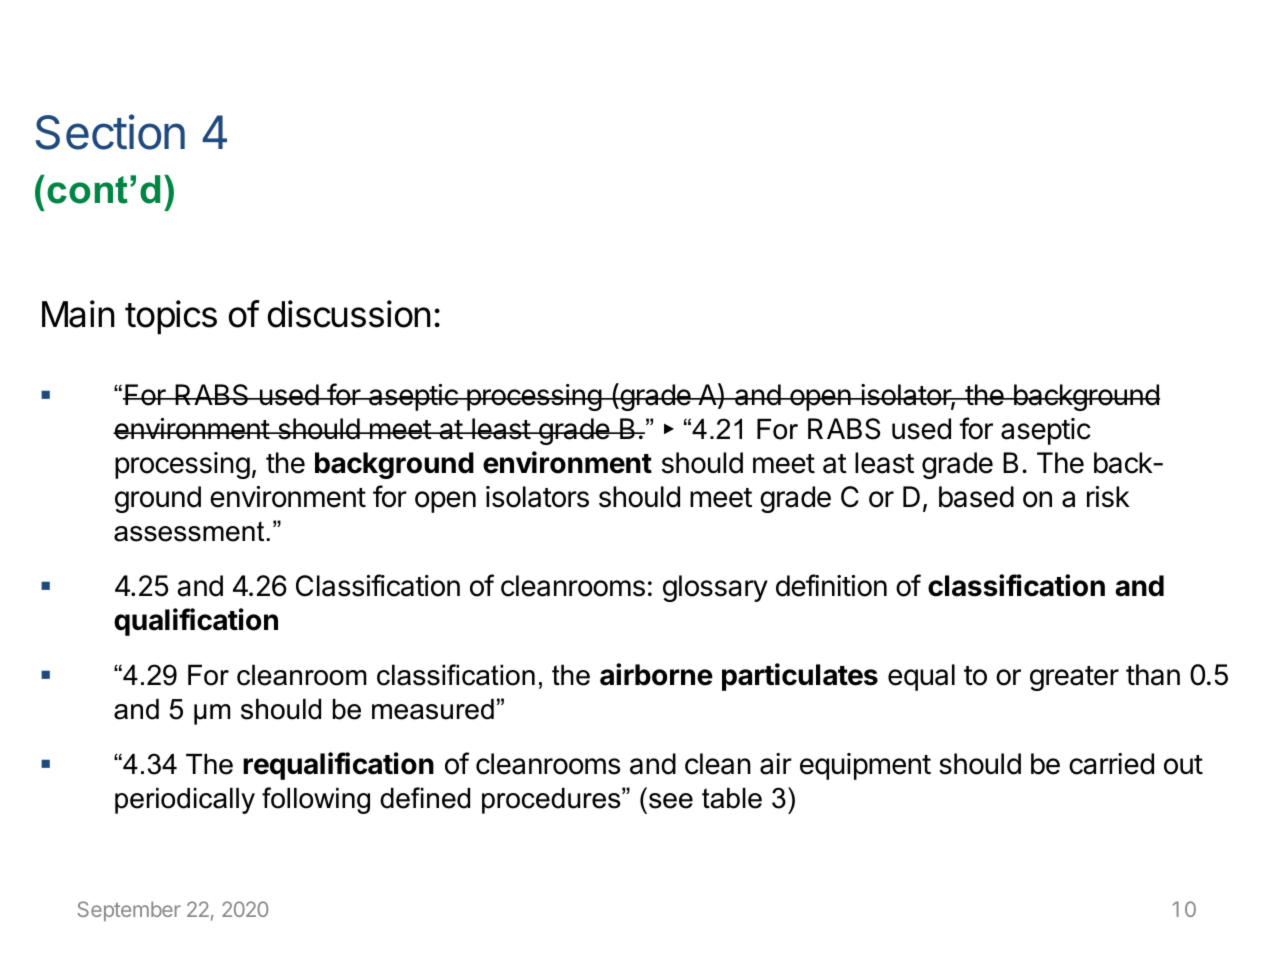 The height and width of the screenshot is (954, 1272). I want to click on airborne, so click(656, 674).
